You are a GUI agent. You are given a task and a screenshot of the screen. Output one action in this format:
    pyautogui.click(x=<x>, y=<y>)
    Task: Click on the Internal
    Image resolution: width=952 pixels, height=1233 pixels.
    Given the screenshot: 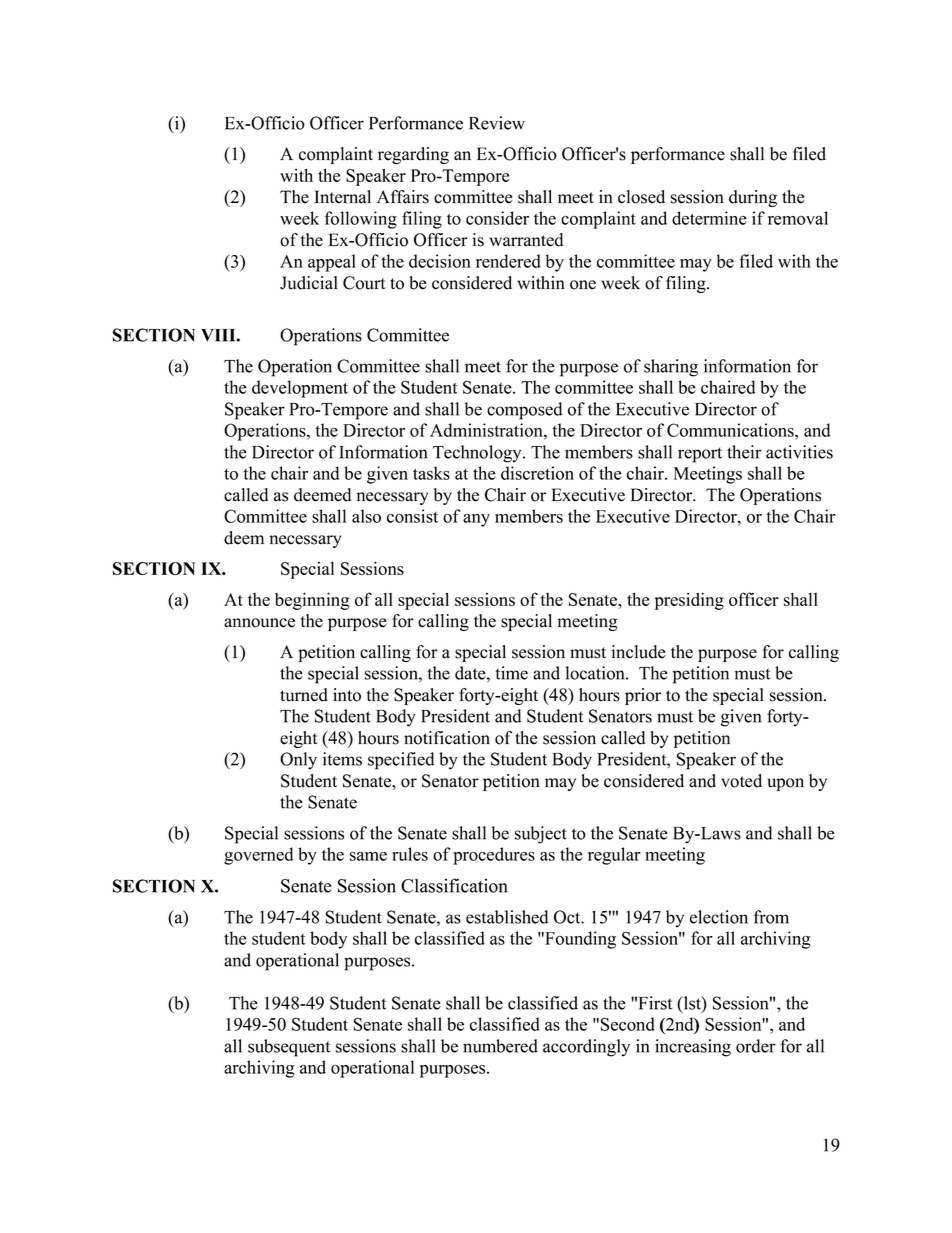 What is the action you would take?
    pyautogui.click(x=343, y=197)
